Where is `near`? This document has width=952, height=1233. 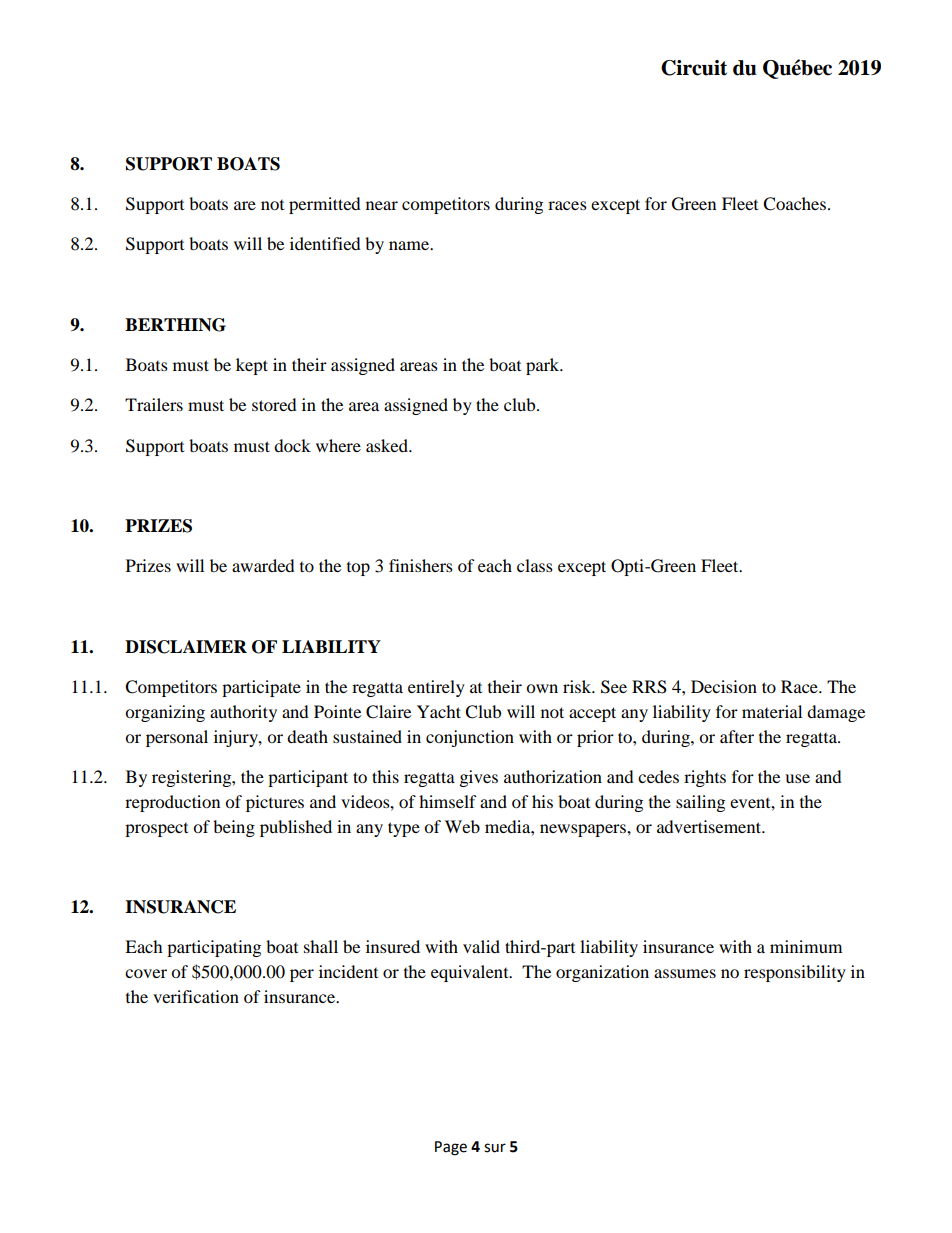
near is located at coordinates (382, 205).
